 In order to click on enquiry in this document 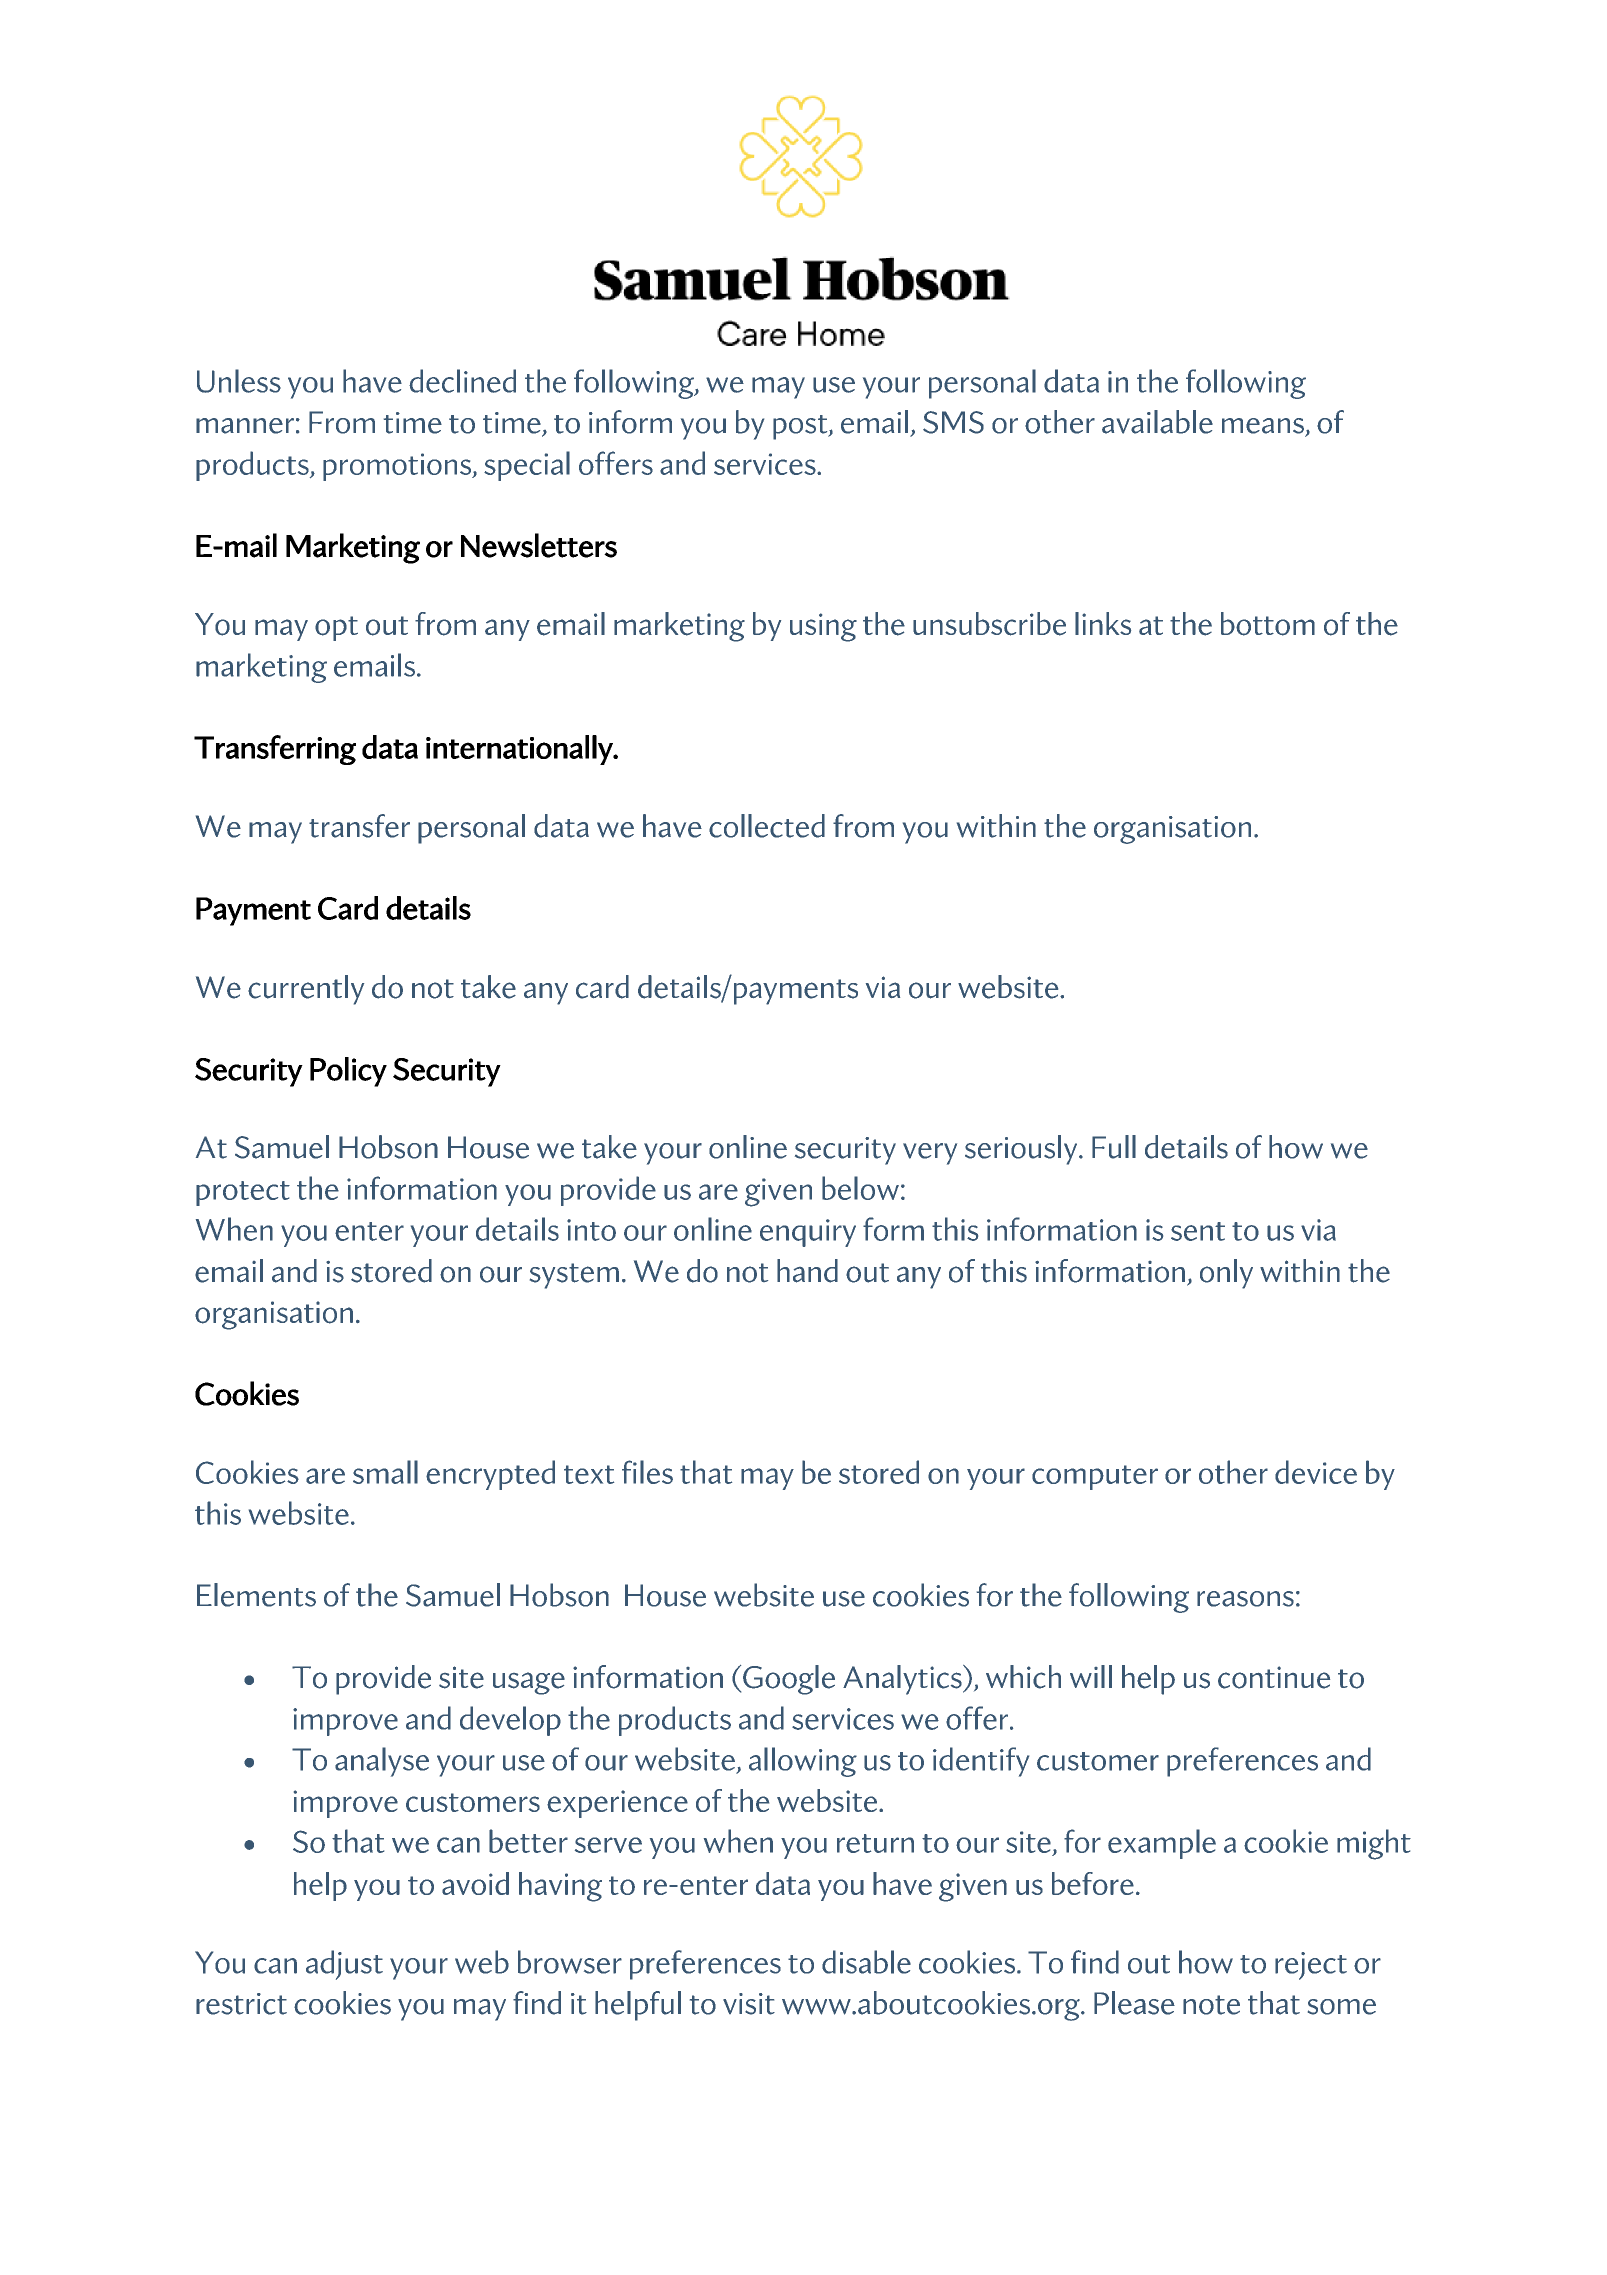, I will do `click(808, 1233)`.
